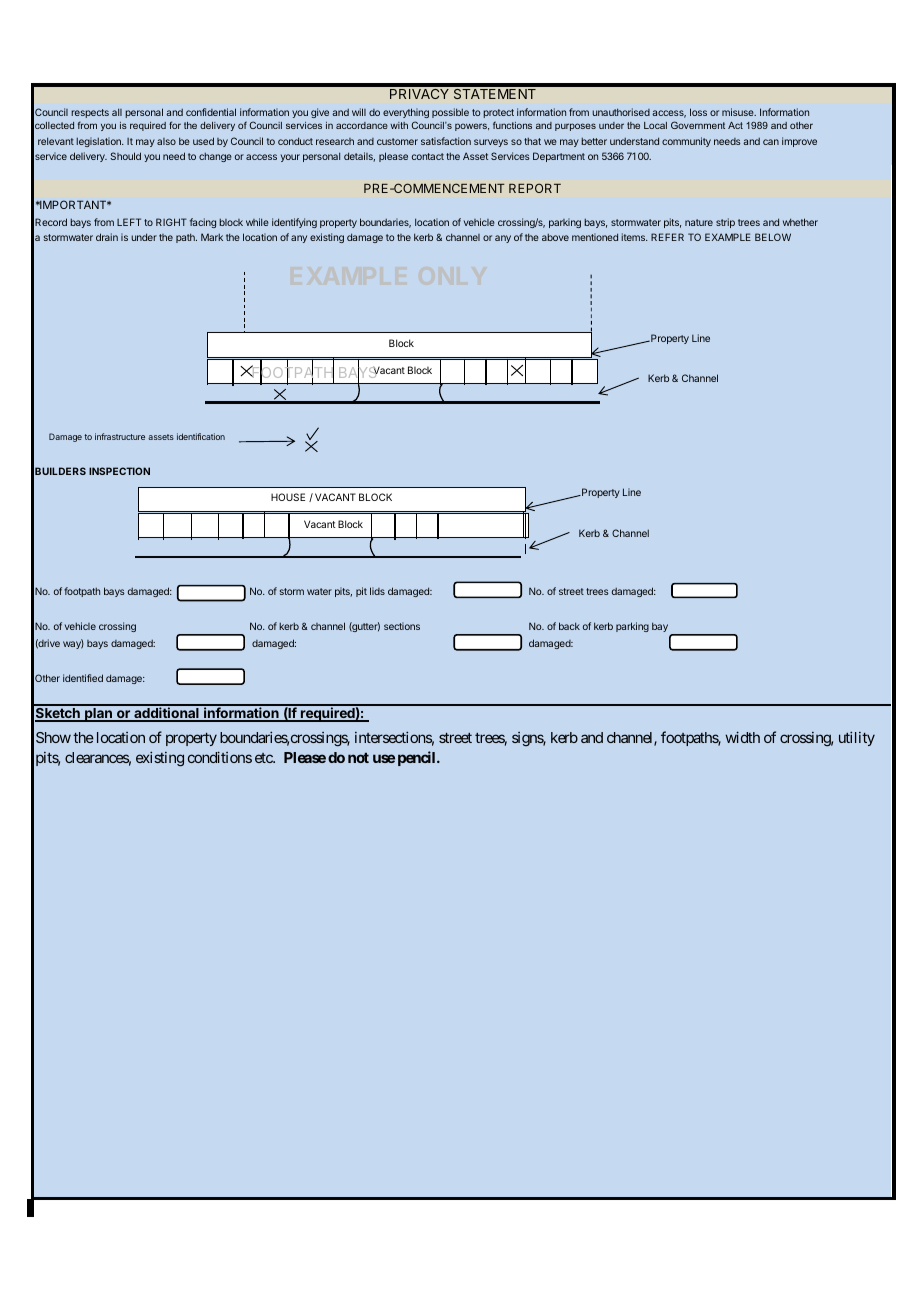 This image has height=1308, width=924. I want to click on above, so click(555, 237).
